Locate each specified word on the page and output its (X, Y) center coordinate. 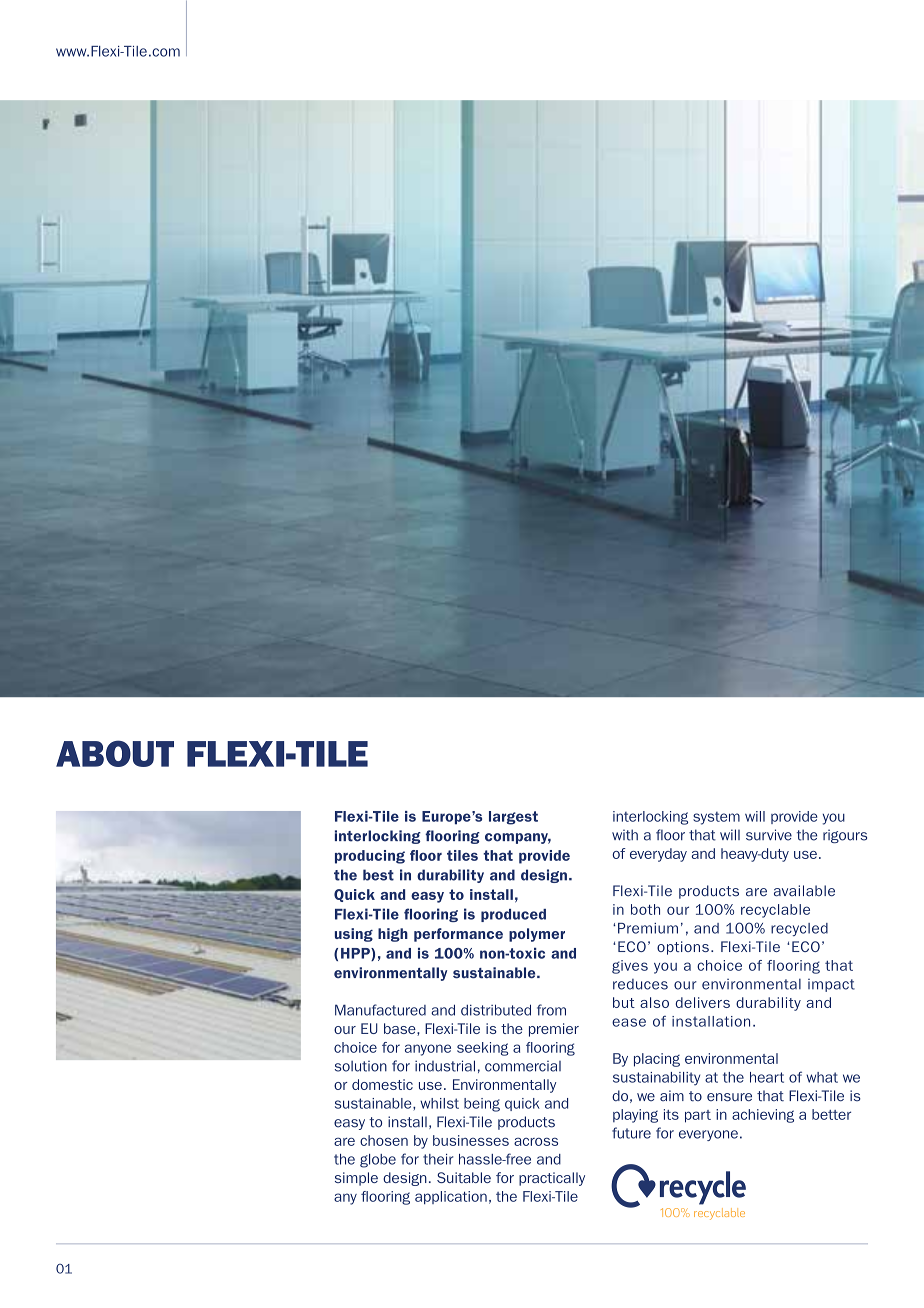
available (804, 891)
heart (767, 1077)
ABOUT (115, 753)
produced (513, 915)
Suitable (464, 1177)
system (716, 818)
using (354, 935)
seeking (483, 1049)
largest (513, 818)
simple (356, 1179)
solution (361, 1066)
